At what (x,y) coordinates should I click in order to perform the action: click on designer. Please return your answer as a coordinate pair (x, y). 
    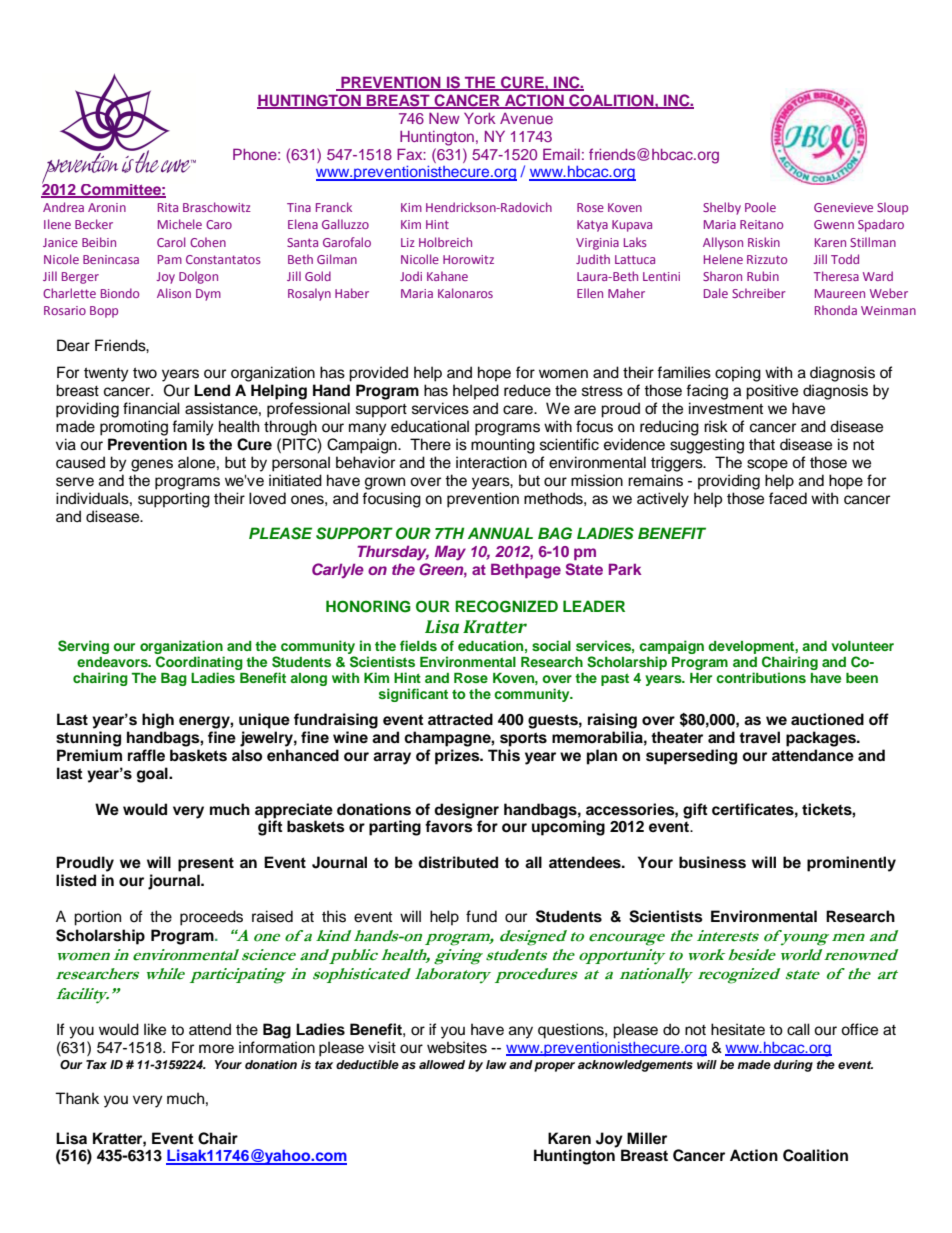
    Looking at the image, I should click on (466, 812).
